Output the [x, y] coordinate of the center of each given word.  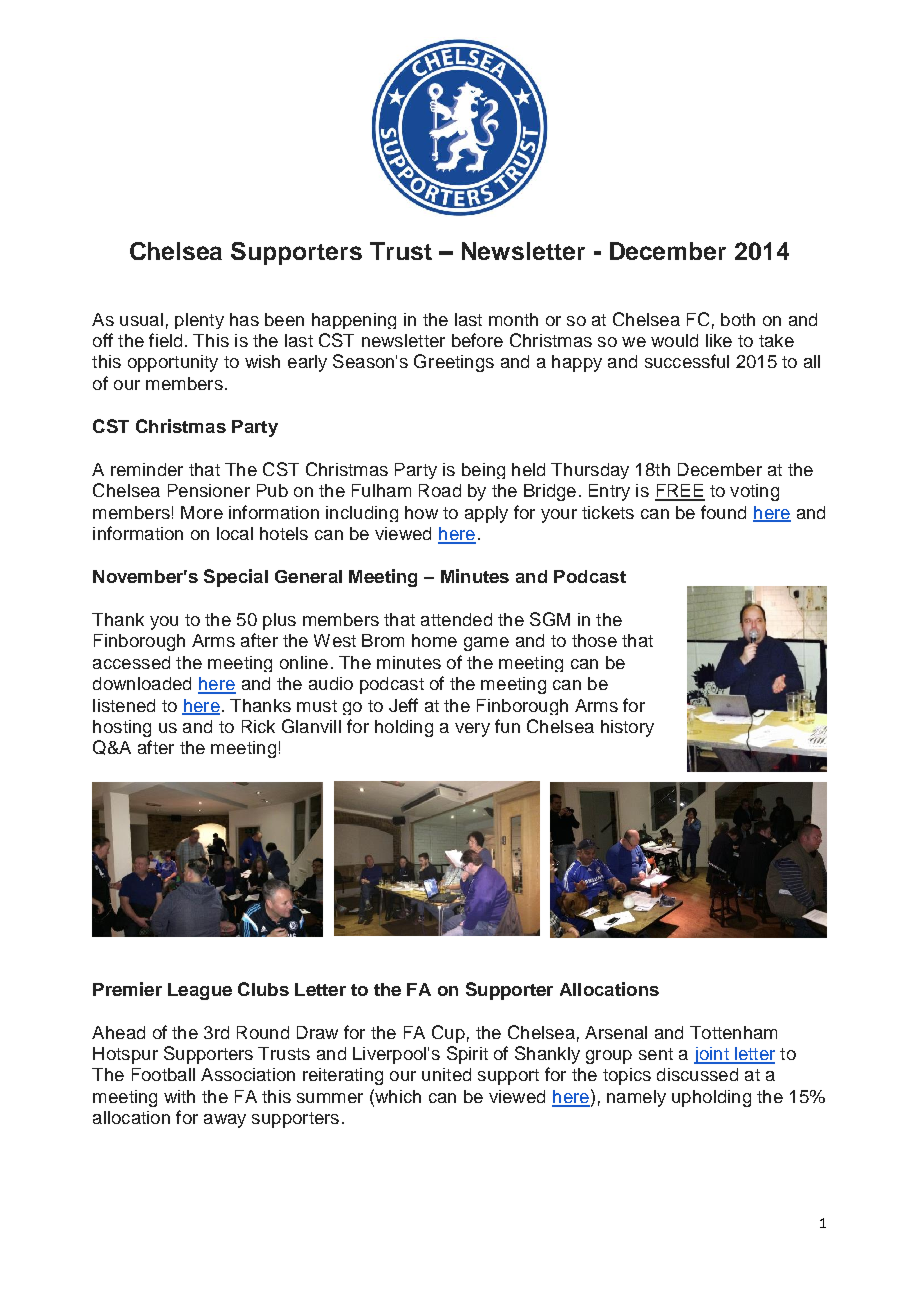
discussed [697, 1074]
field [165, 340]
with [179, 1096]
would [674, 340]
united [446, 1074]
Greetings [454, 363]
